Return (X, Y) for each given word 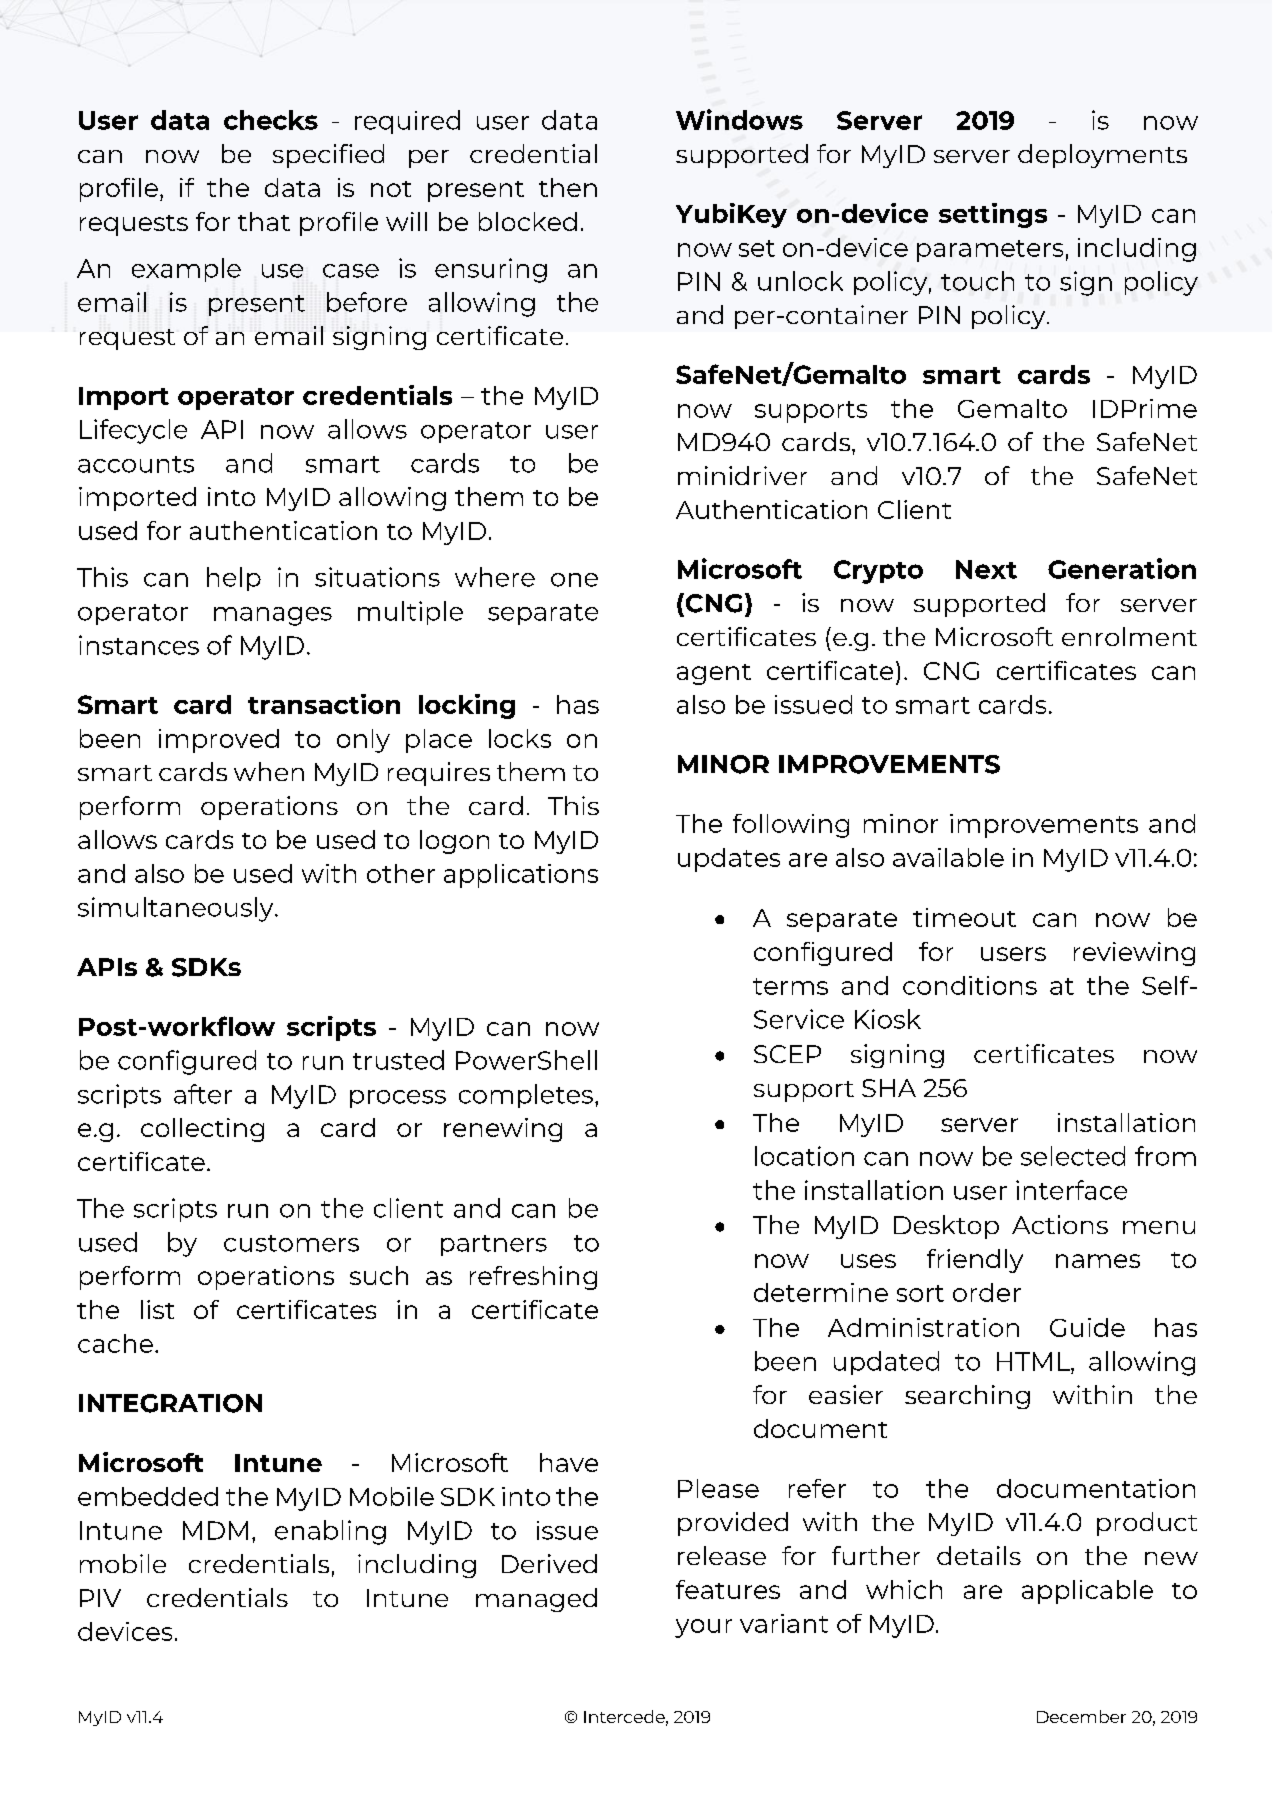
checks (271, 120)
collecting (202, 1130)
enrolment (1129, 636)
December (1081, 1716)
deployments (1102, 156)
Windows (739, 119)
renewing (503, 1130)
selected (1073, 1156)
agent (714, 674)
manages (273, 616)
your (703, 1628)
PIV (100, 1598)
